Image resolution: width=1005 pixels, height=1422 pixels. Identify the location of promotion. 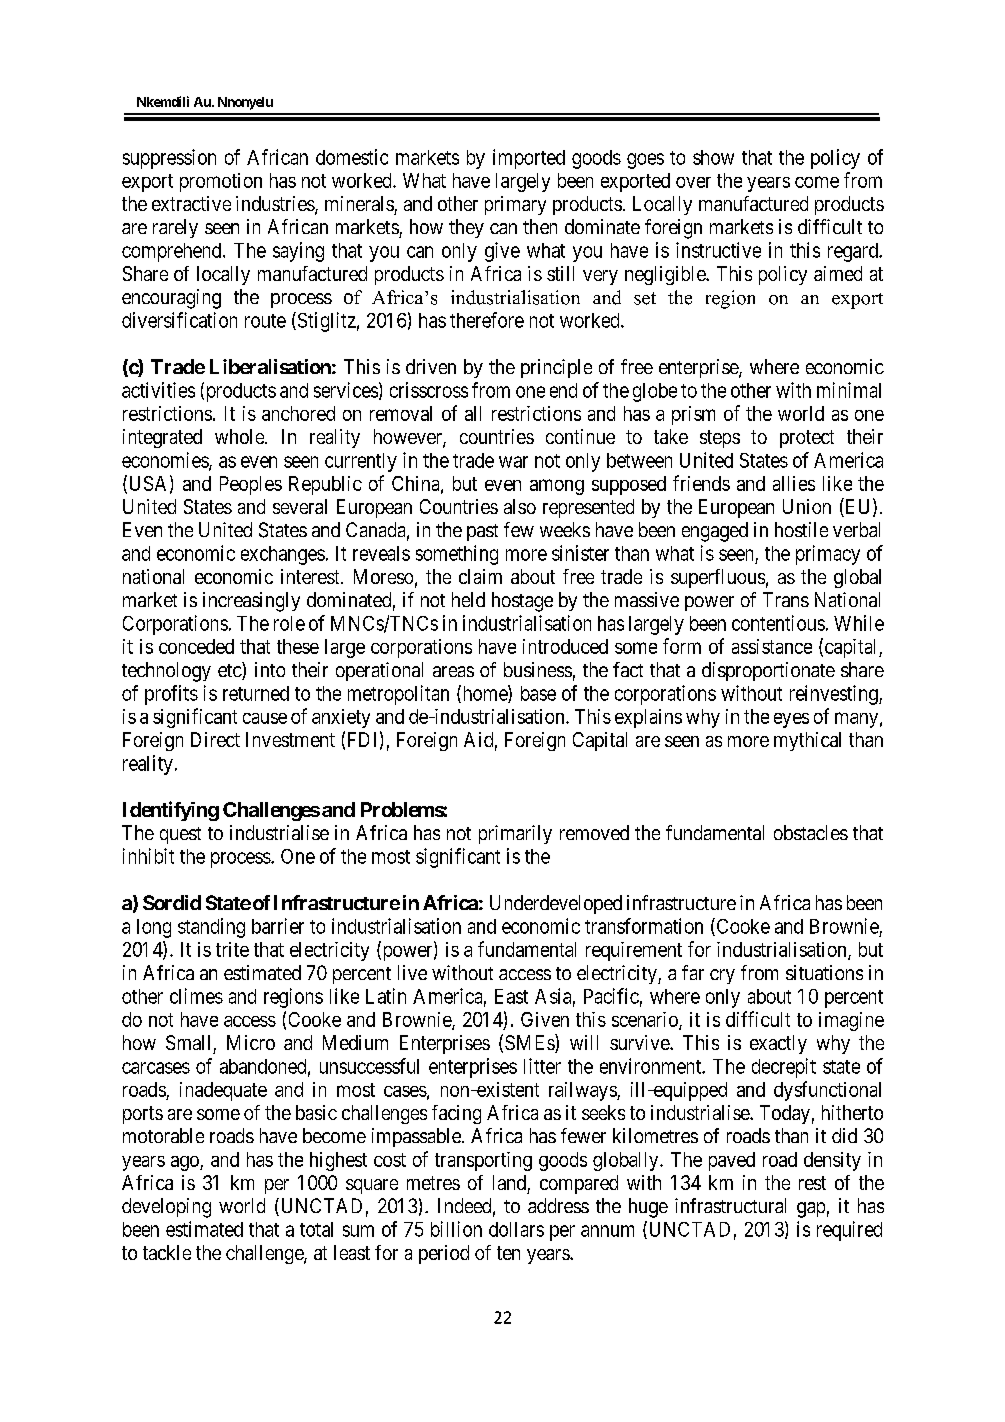
(221, 182).
